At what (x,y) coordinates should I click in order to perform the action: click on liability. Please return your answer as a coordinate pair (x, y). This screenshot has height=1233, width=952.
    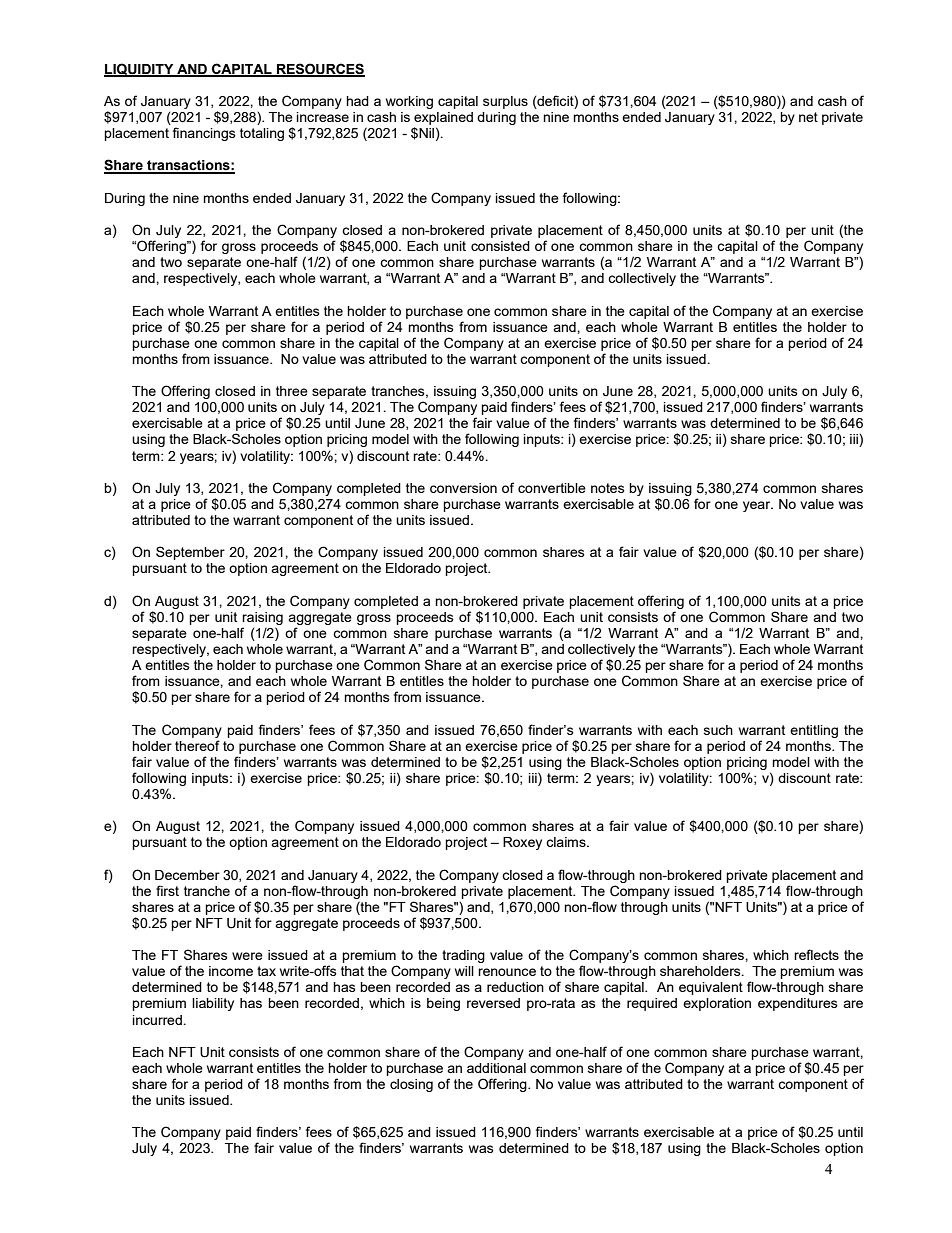
    Looking at the image, I should click on (213, 1004).
